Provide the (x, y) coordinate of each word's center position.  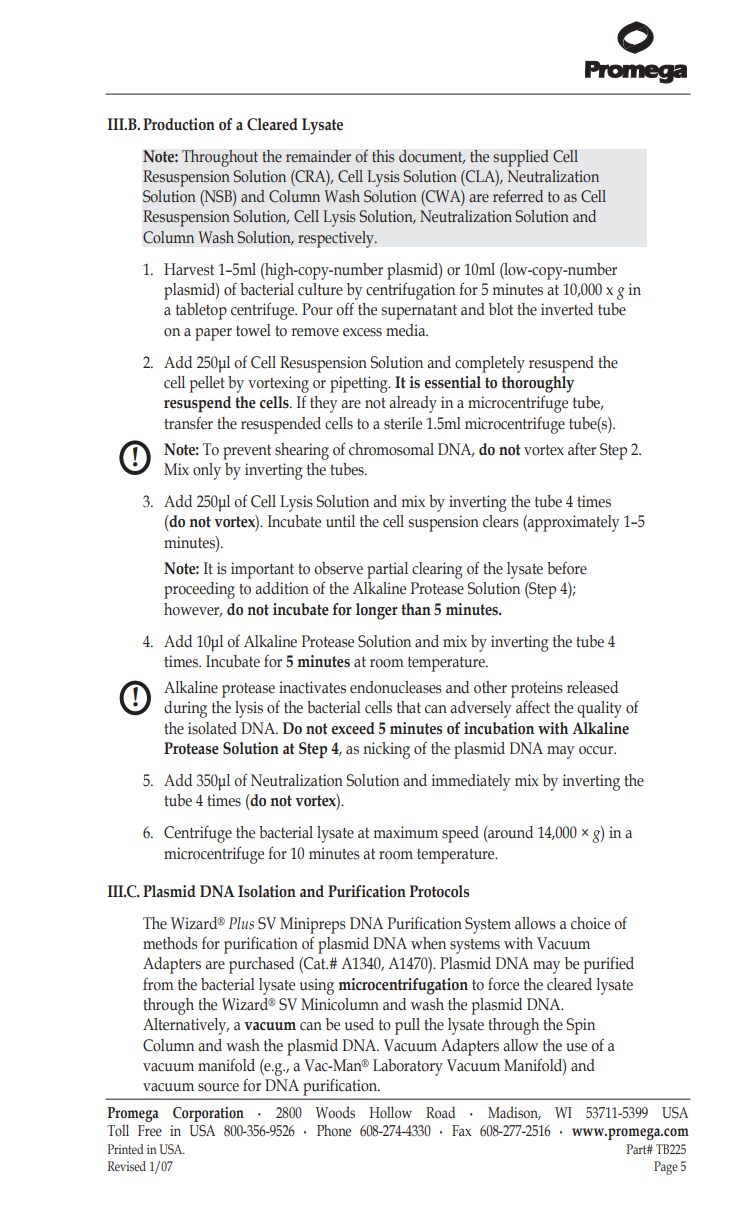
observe (338, 568)
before (567, 568)
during (185, 709)
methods (170, 943)
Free (150, 1131)
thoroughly (538, 384)
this (383, 156)
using (317, 986)
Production (179, 124)
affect (533, 707)
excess (362, 332)
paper (213, 334)
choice (590, 923)
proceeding (199, 590)
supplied (521, 158)
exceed (353, 728)
